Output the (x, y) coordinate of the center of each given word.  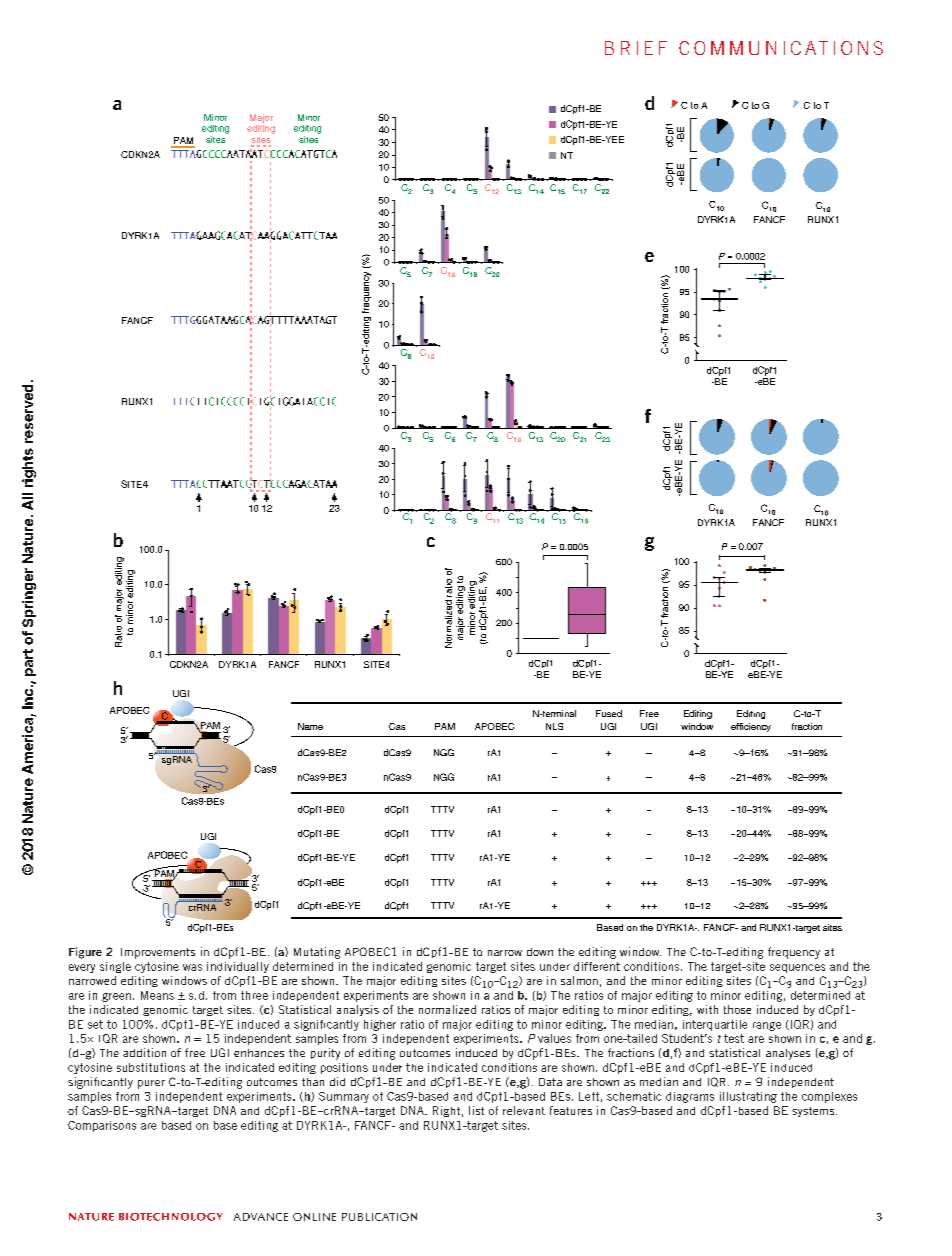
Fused (609, 713)
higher (380, 1025)
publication (379, 1217)
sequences (797, 968)
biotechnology (170, 1217)
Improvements (158, 953)
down (540, 952)
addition (144, 1052)
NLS (554, 726)
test (734, 1038)
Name (310, 726)
